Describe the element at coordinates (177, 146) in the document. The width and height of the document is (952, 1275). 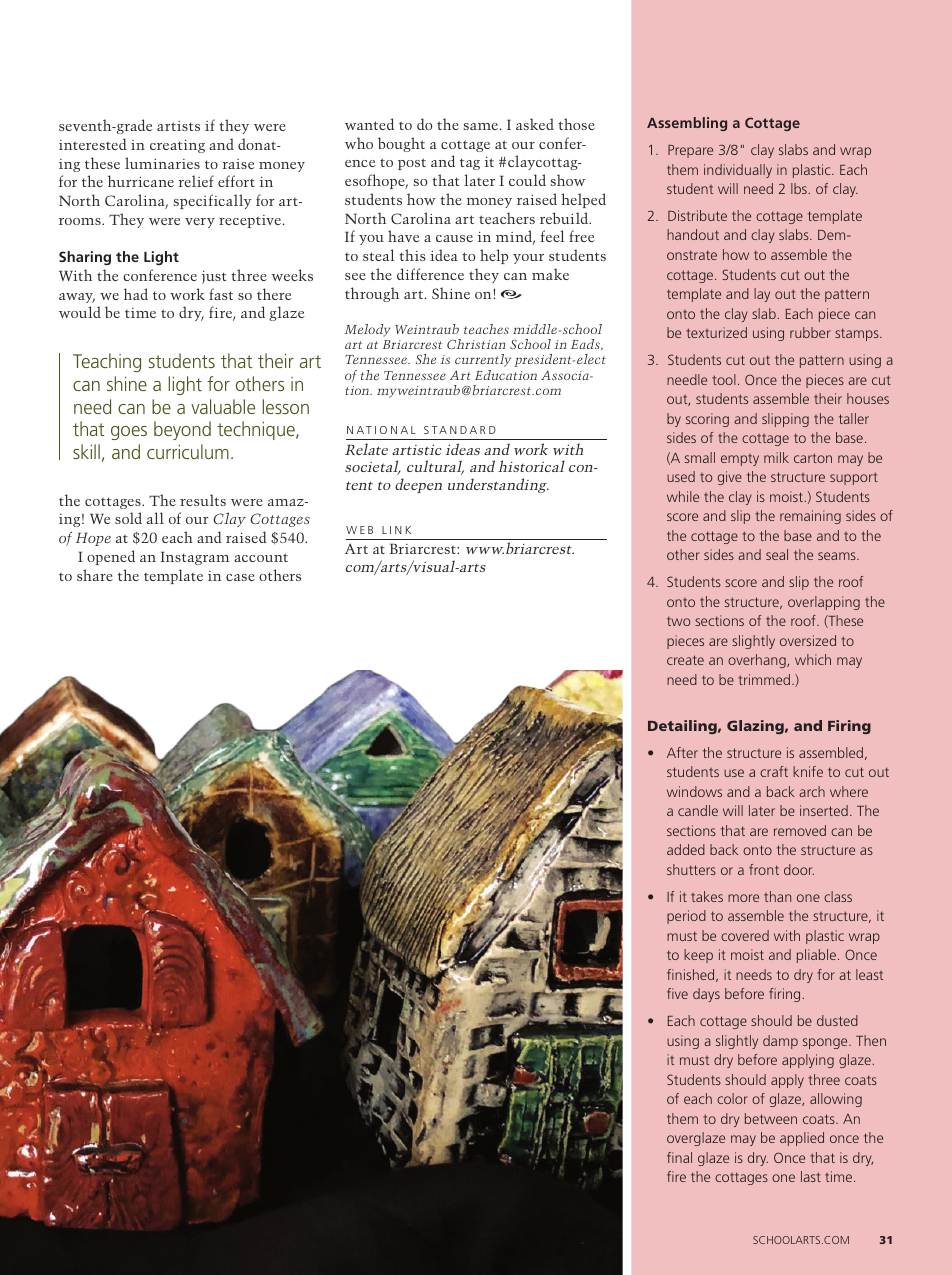
I see `creating` at that location.
